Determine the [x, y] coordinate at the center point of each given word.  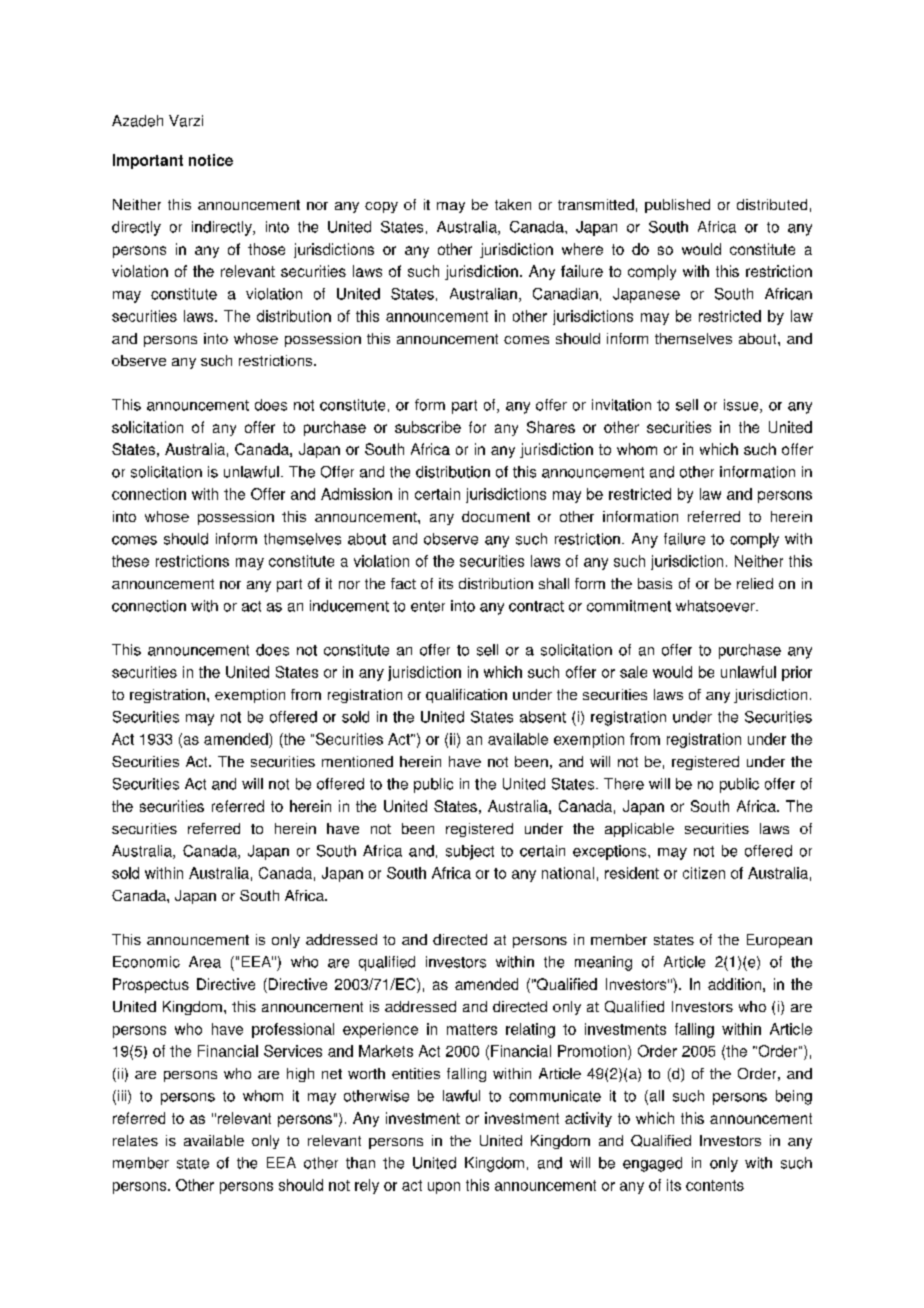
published [677, 206]
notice [211, 160]
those [266, 249]
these [130, 561]
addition [734, 984]
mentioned [357, 761]
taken [513, 204]
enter [428, 606]
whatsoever [716, 606]
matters [472, 1029]
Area [205, 962]
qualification [466, 696]
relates [135, 1140]
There [624, 784]
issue [742, 406]
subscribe [428, 427]
